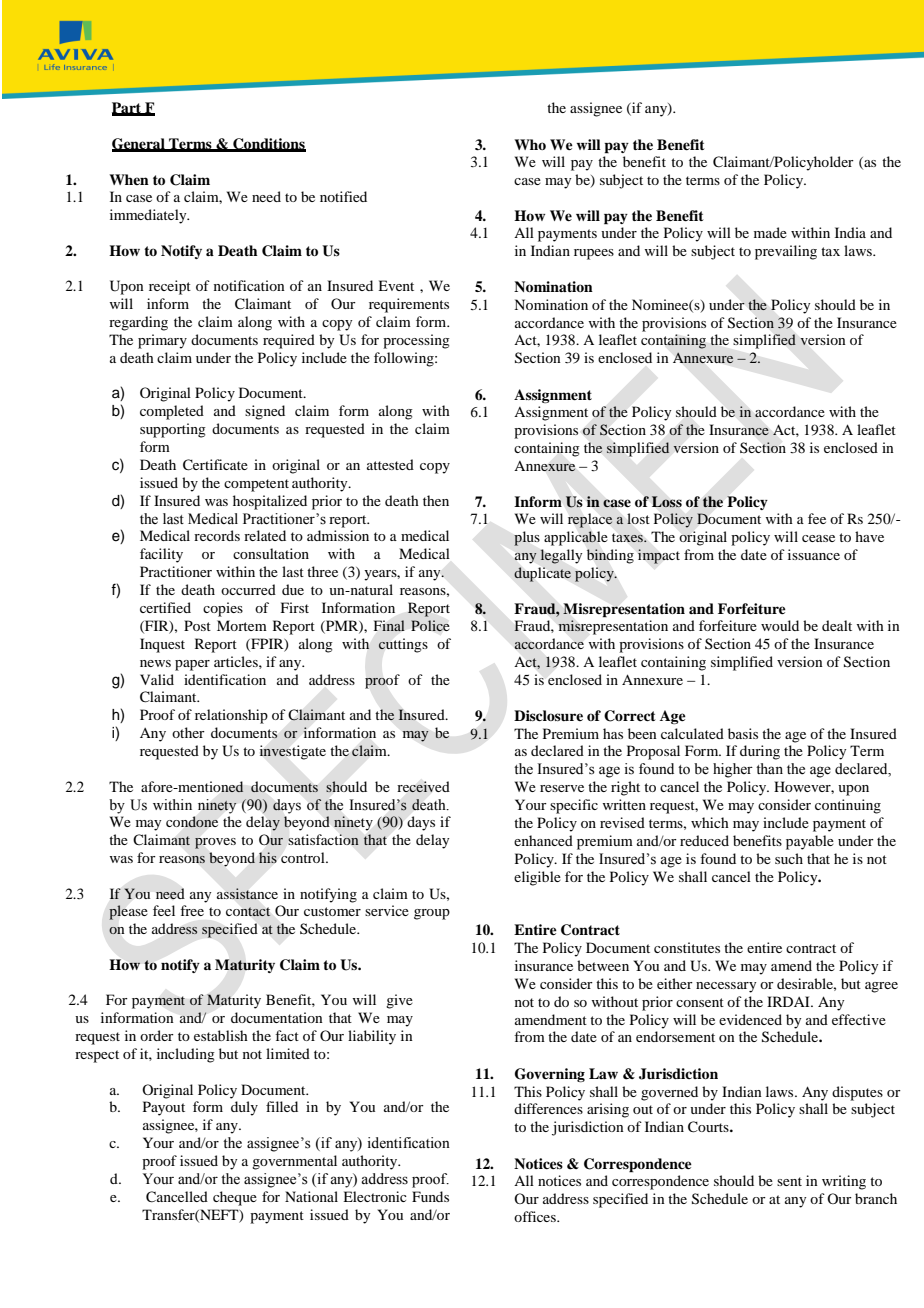  Describe the element at coordinates (789, 858) in the screenshot. I see `such` at that location.
